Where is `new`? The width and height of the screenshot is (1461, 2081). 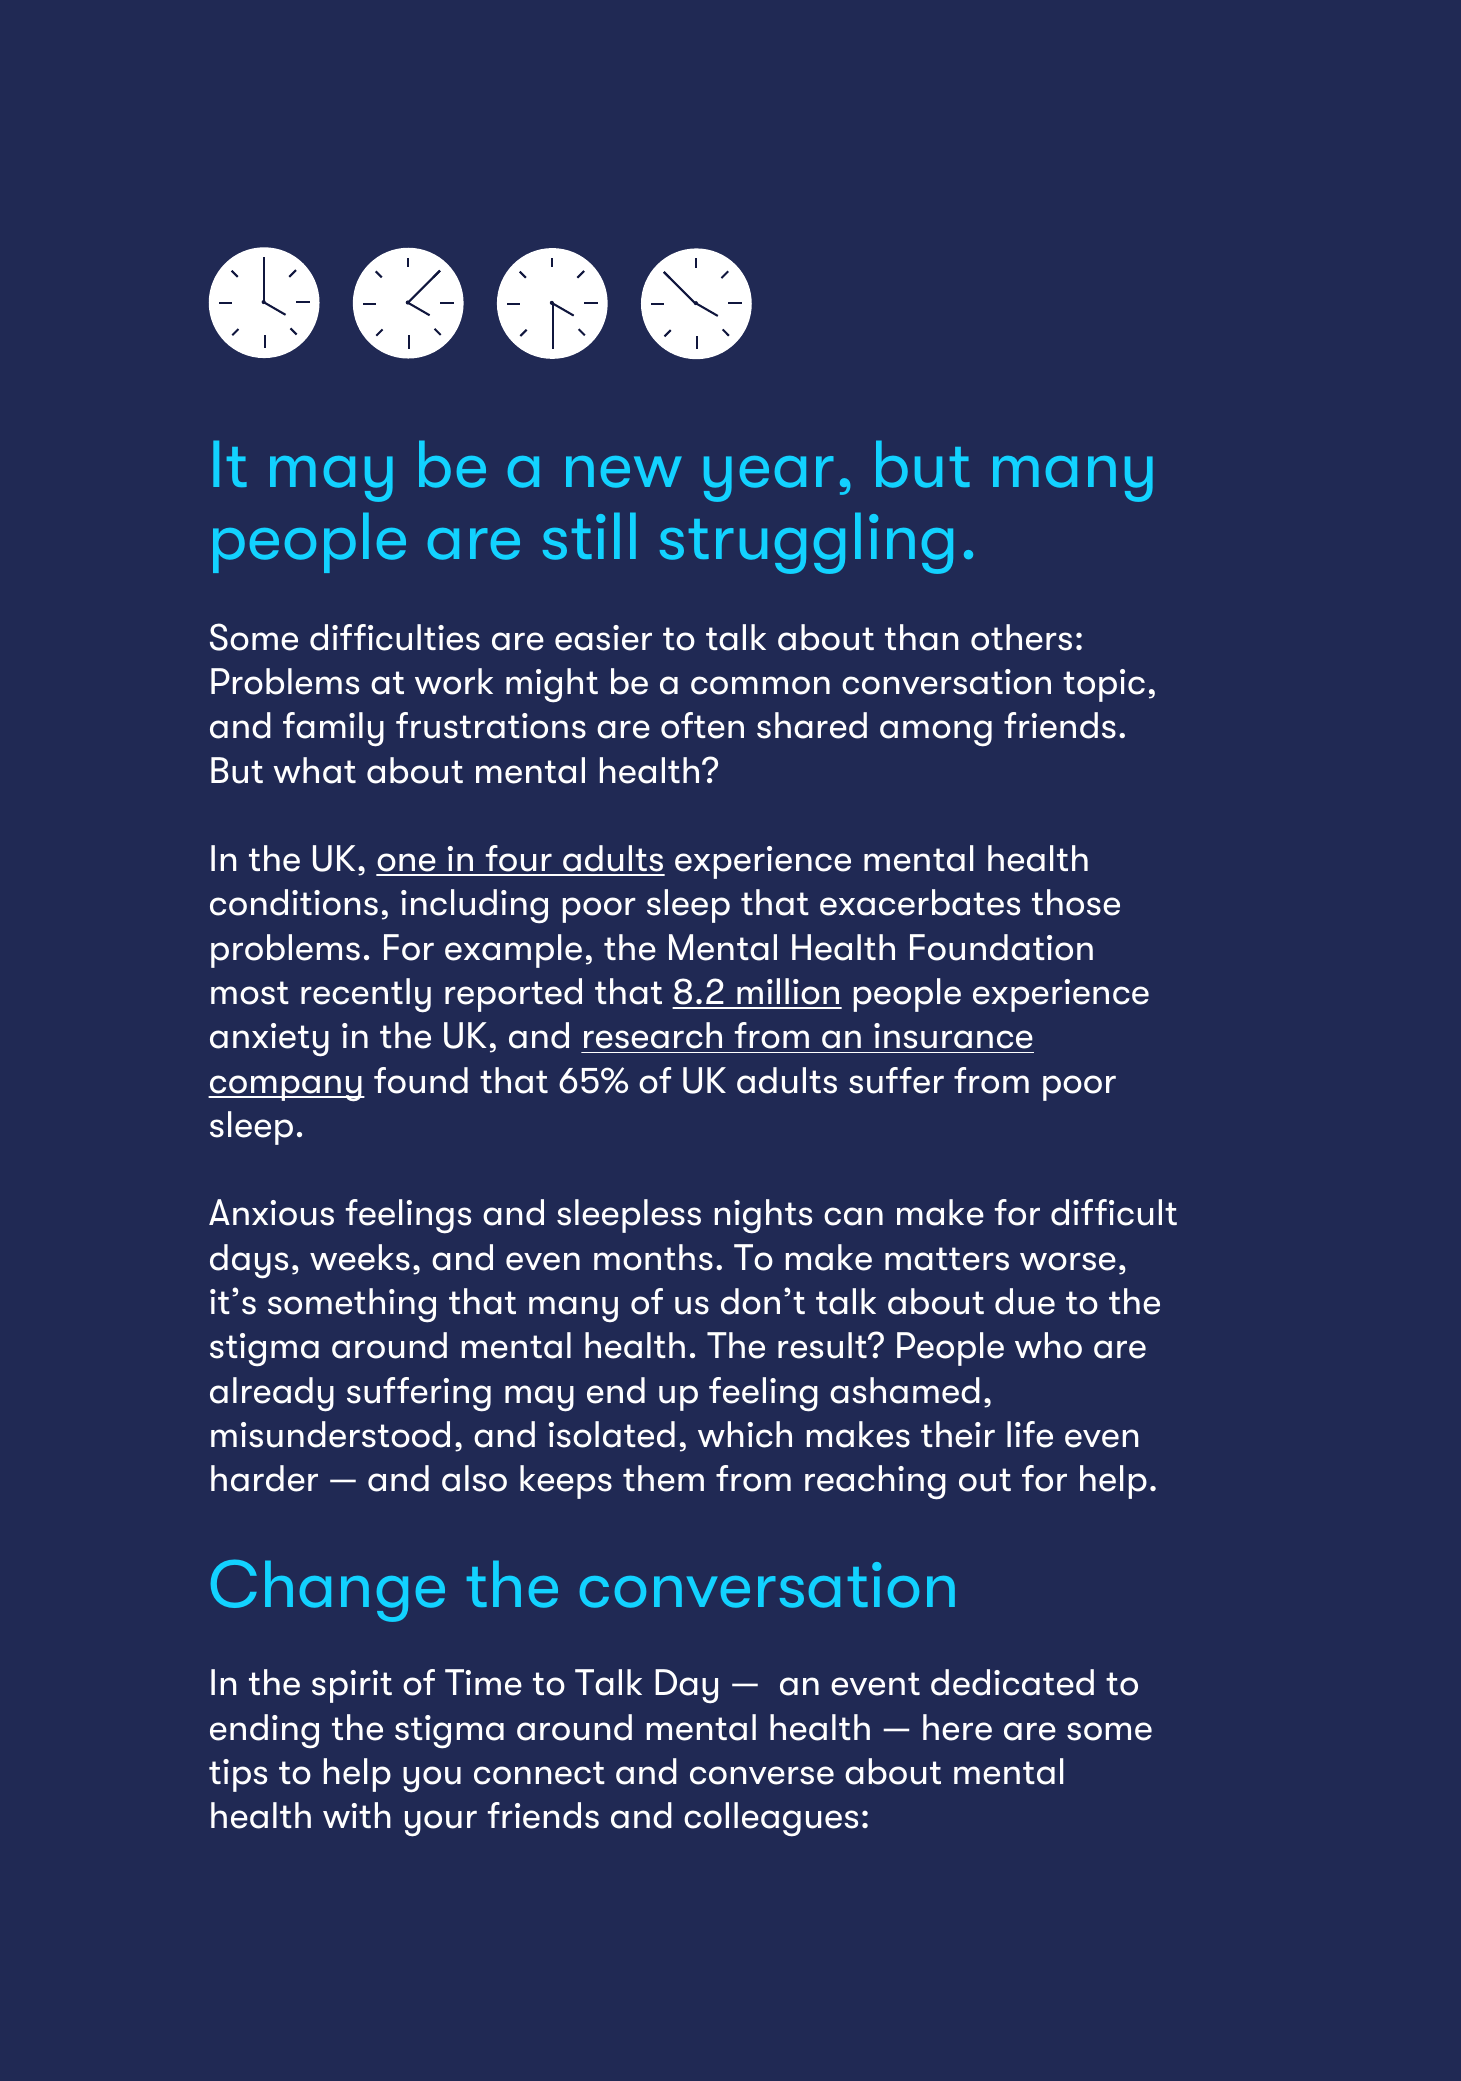
new is located at coordinates (624, 472).
